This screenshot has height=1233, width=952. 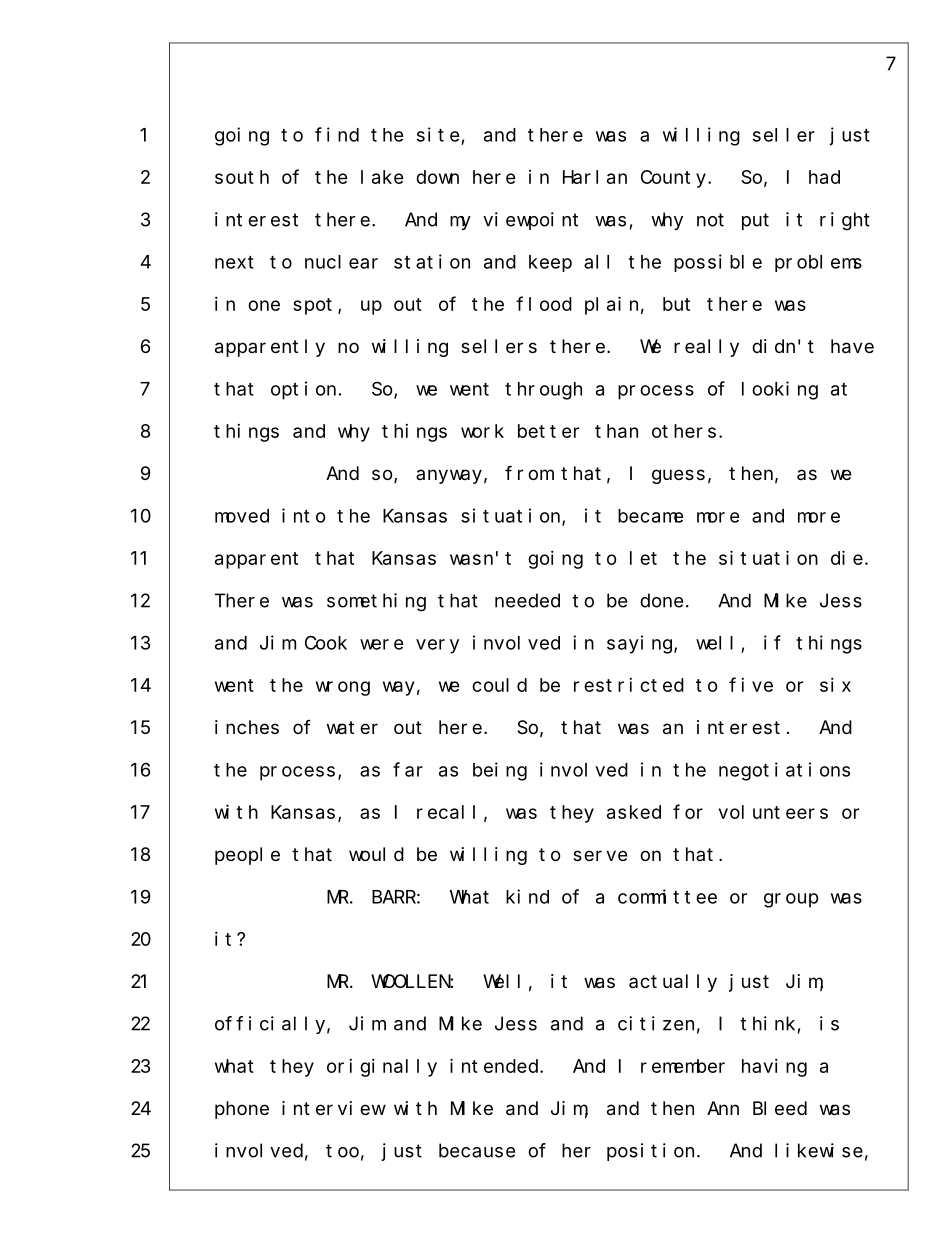 What do you see at coordinates (326, 642) in the screenshot?
I see `Cook` at bounding box center [326, 642].
